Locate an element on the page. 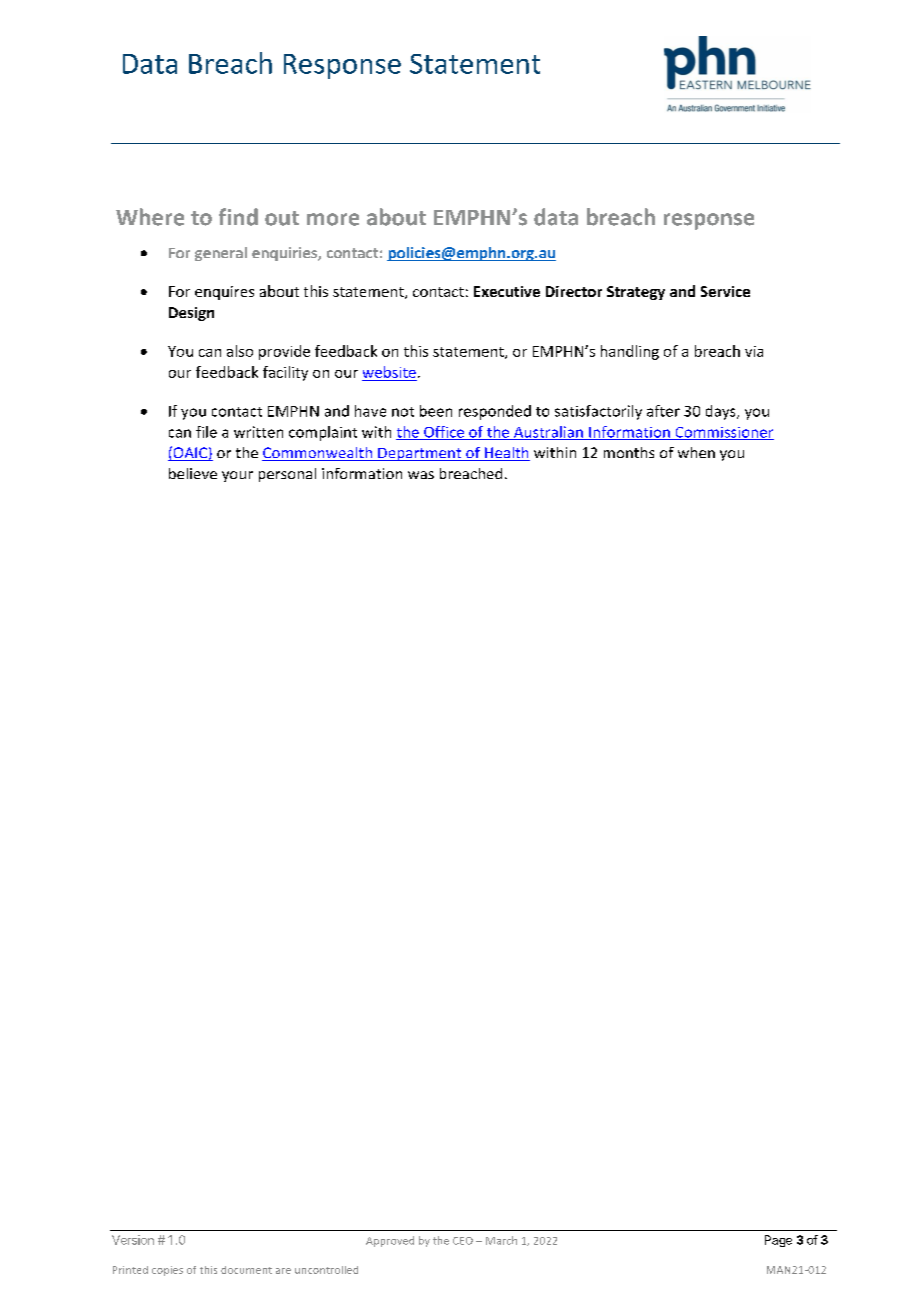 The width and height of the image is (924, 1308). Department is located at coordinates (420, 454).
